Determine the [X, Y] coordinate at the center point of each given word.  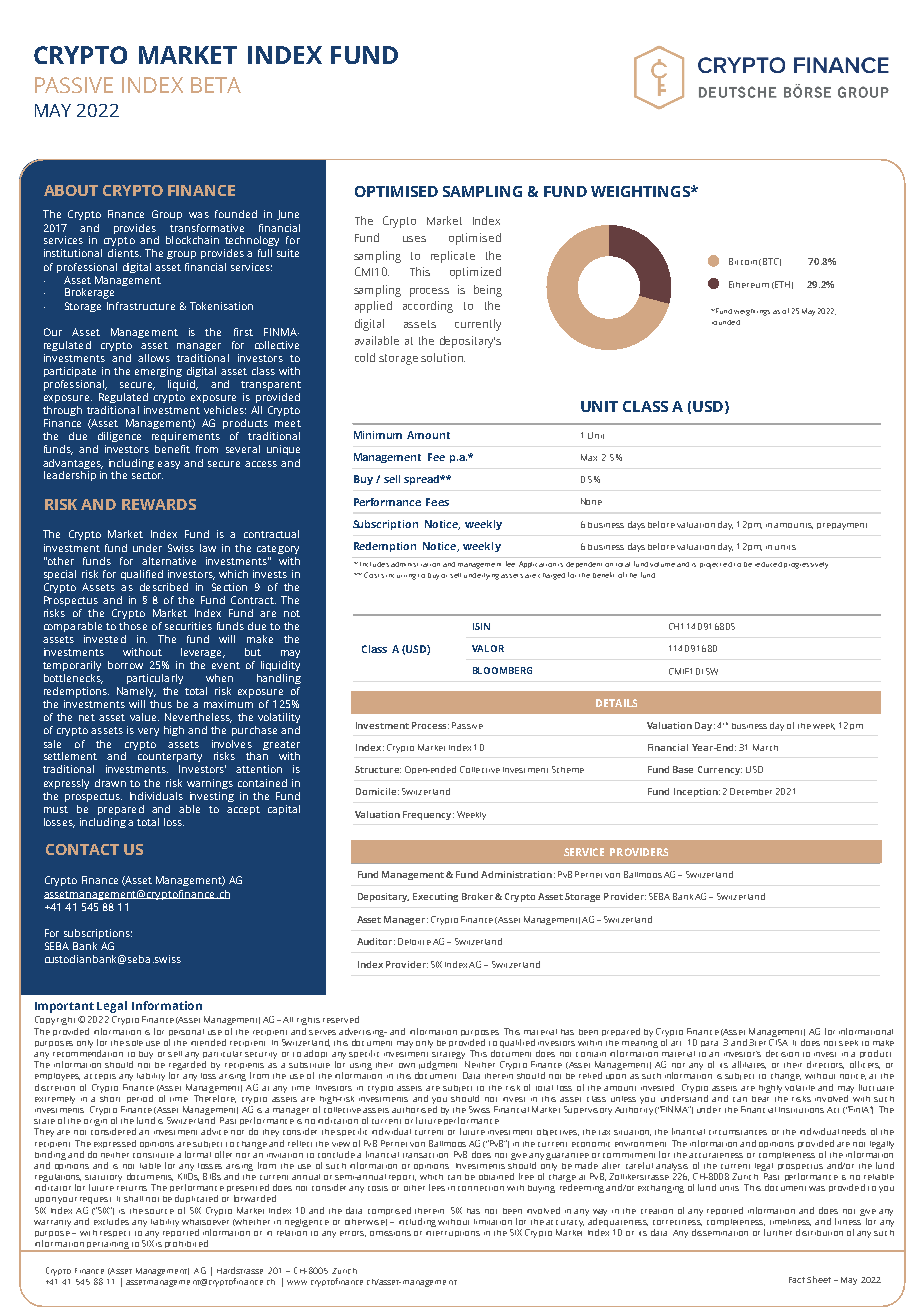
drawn [110, 783]
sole [134, 1043]
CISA [778, 1041]
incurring [401, 577]
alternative [169, 561]
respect [115, 1234]
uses [414, 239]
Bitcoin [743, 261]
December [751, 791]
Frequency [428, 815]
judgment [437, 1067]
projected [716, 565]
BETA [216, 85]
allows [154, 358]
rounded [726, 322]
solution [443, 357]
